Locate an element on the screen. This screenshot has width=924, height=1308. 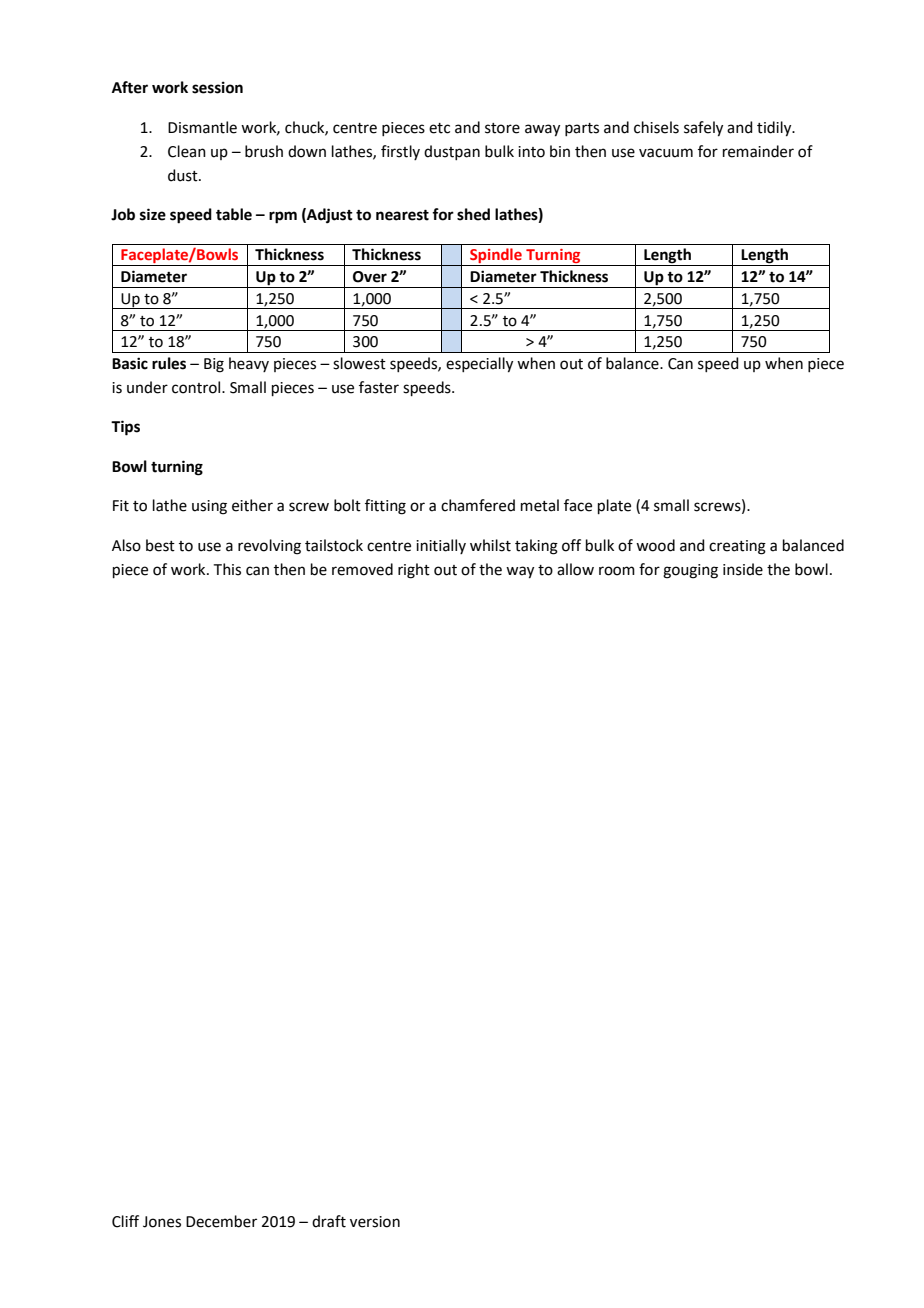
This is located at coordinates (227, 569).
